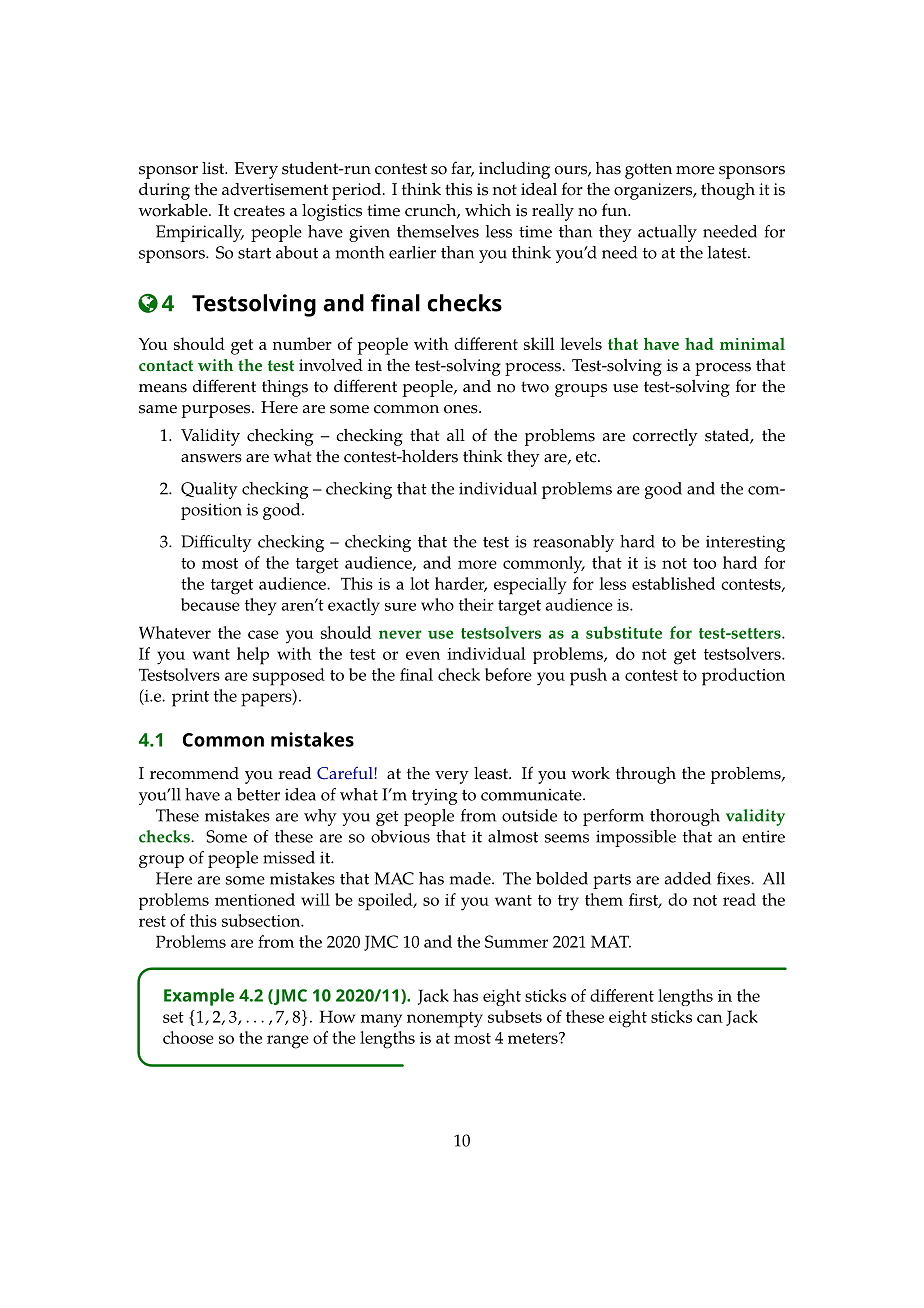 This screenshot has width=924, height=1308. I want to click on papers, so click(267, 700).
